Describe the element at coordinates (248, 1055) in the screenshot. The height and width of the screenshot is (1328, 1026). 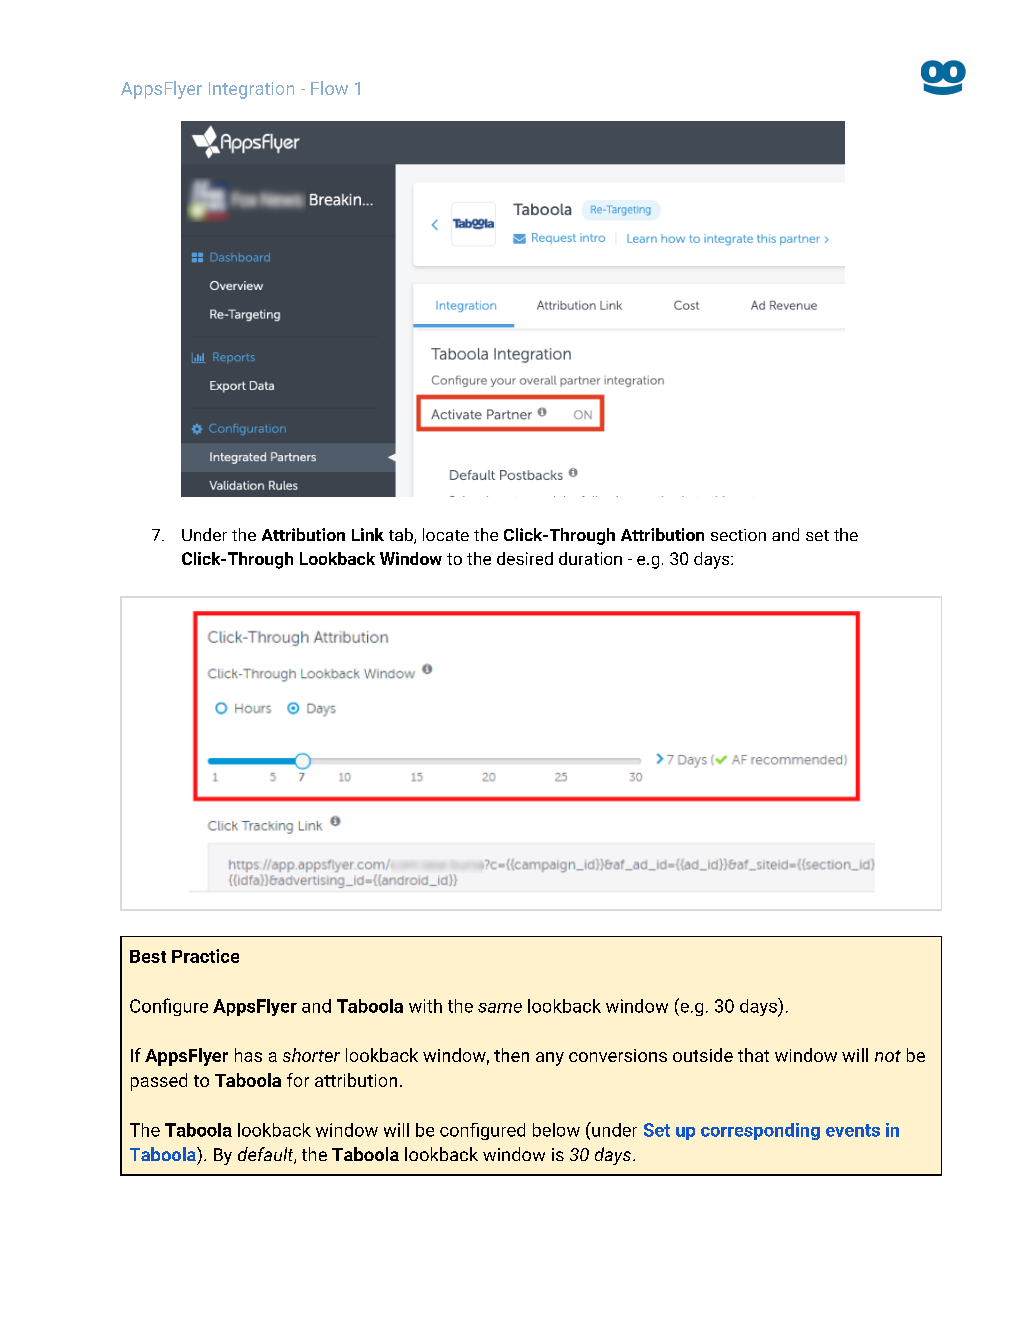
I see `has` at that location.
